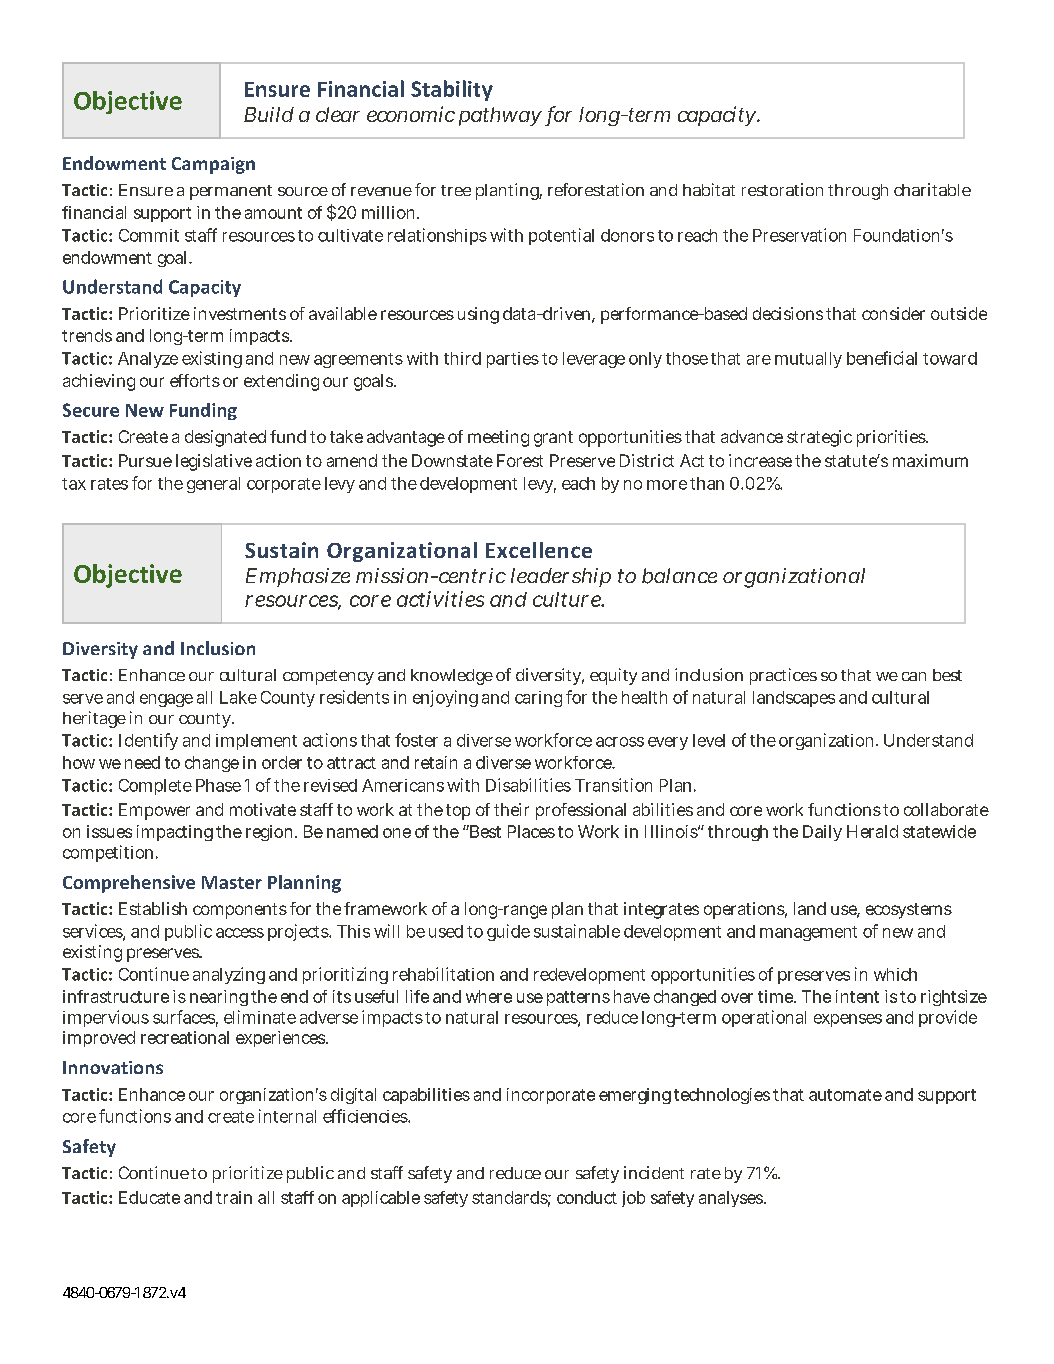  Describe the element at coordinates (498, 438) in the screenshot. I see `meeting` at that location.
